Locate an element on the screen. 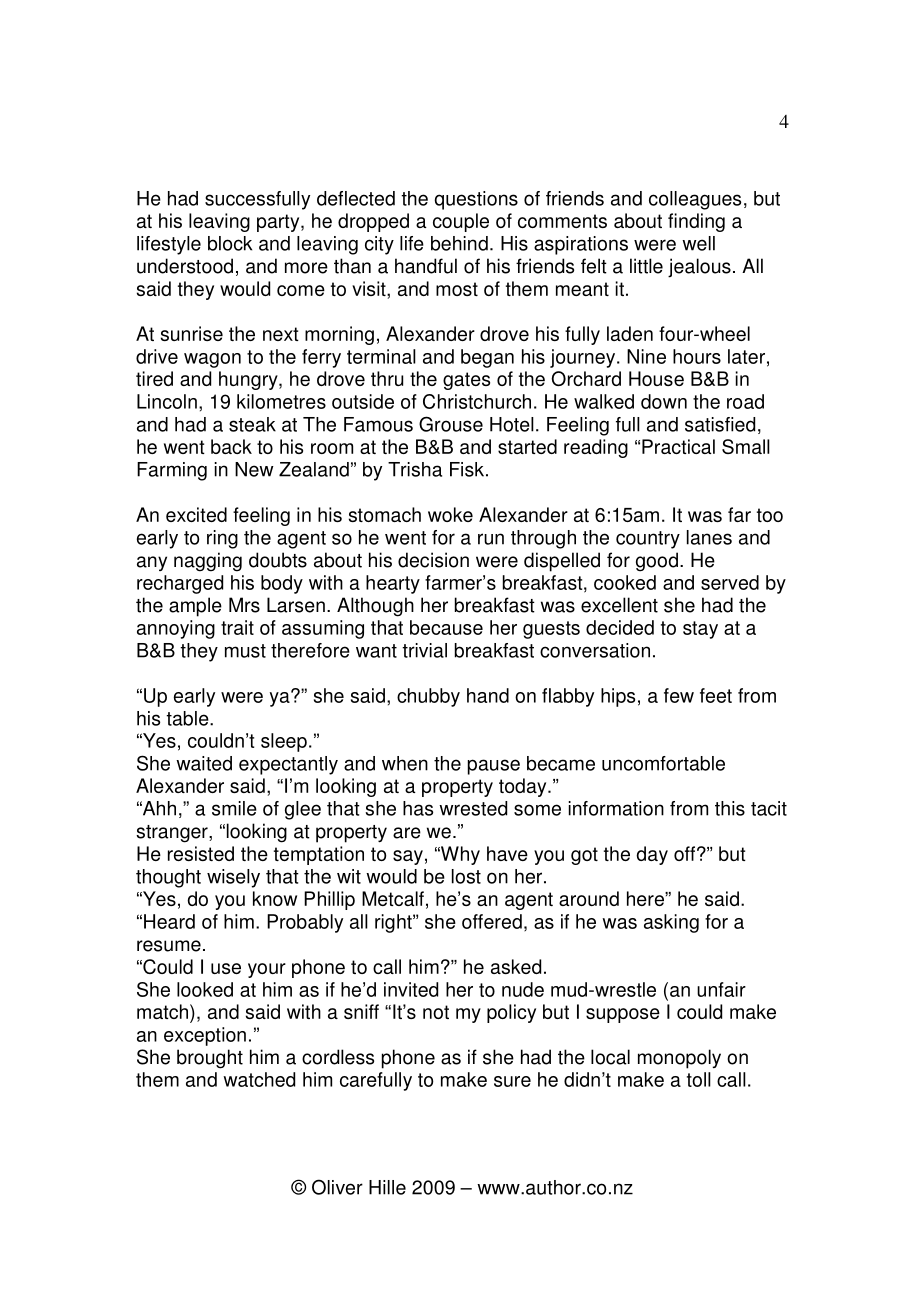 This screenshot has height=1308, width=924. block is located at coordinates (230, 243).
